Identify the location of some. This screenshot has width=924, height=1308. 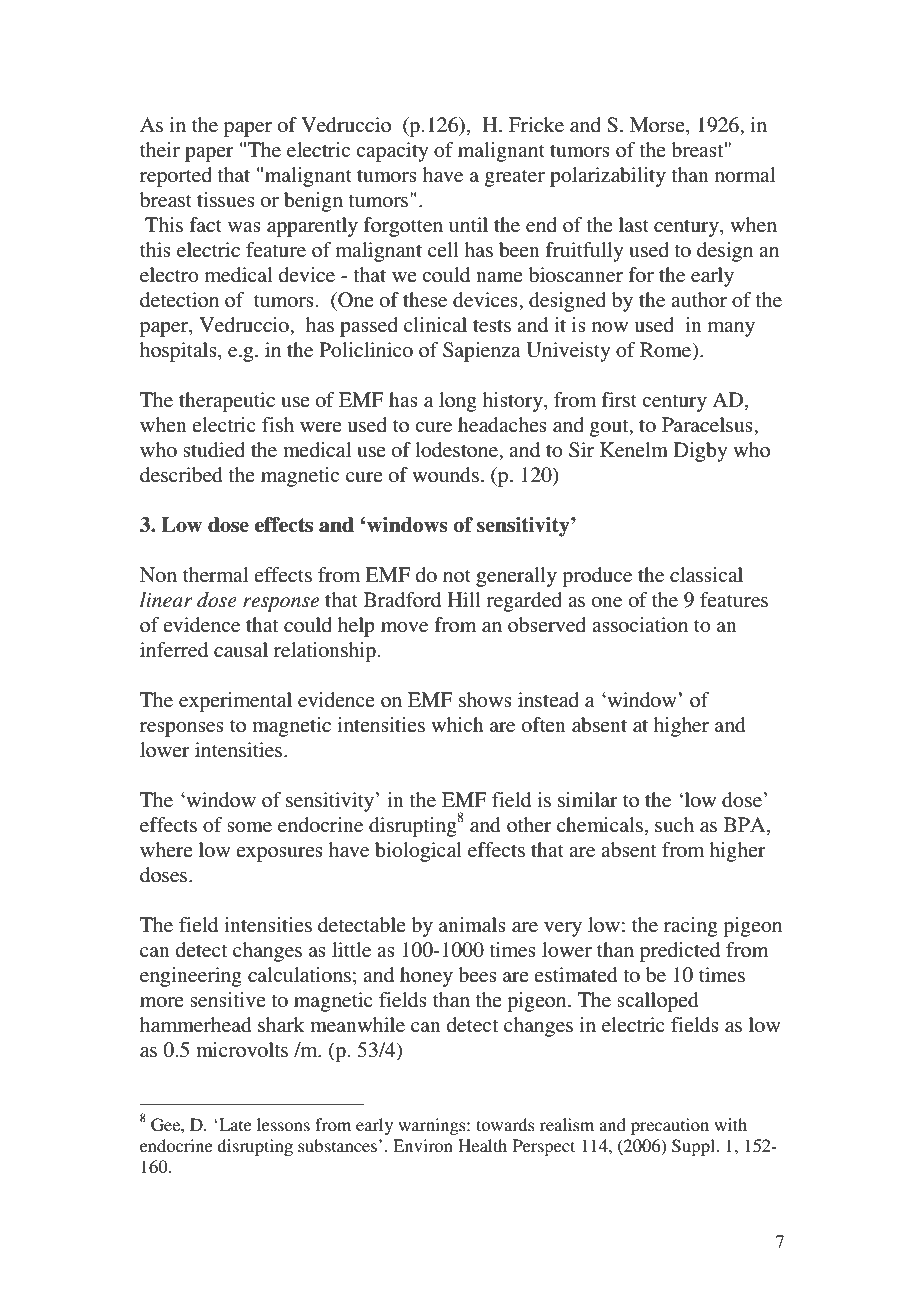
(249, 827).
